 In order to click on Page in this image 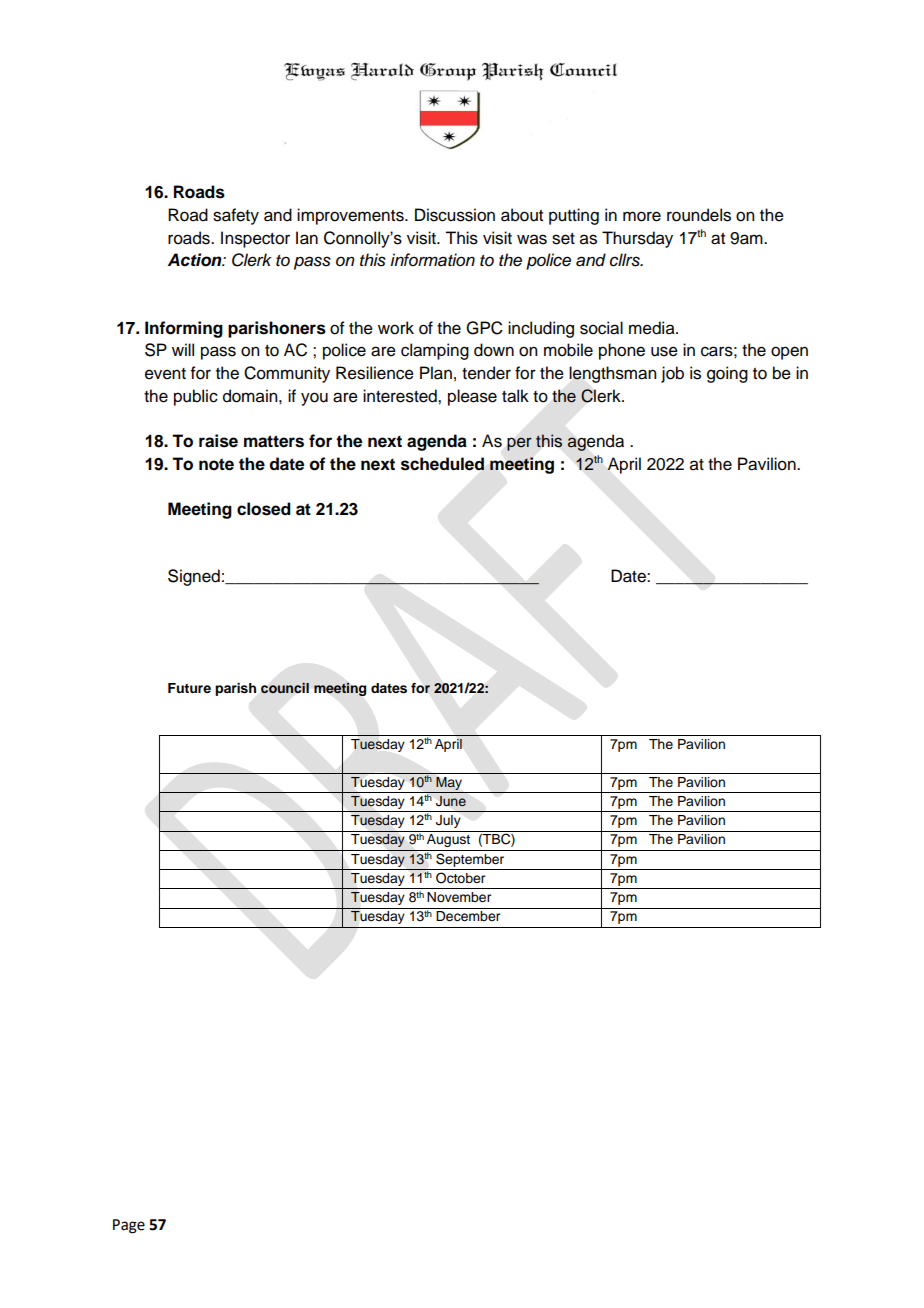, I will do `click(129, 1226)`.
